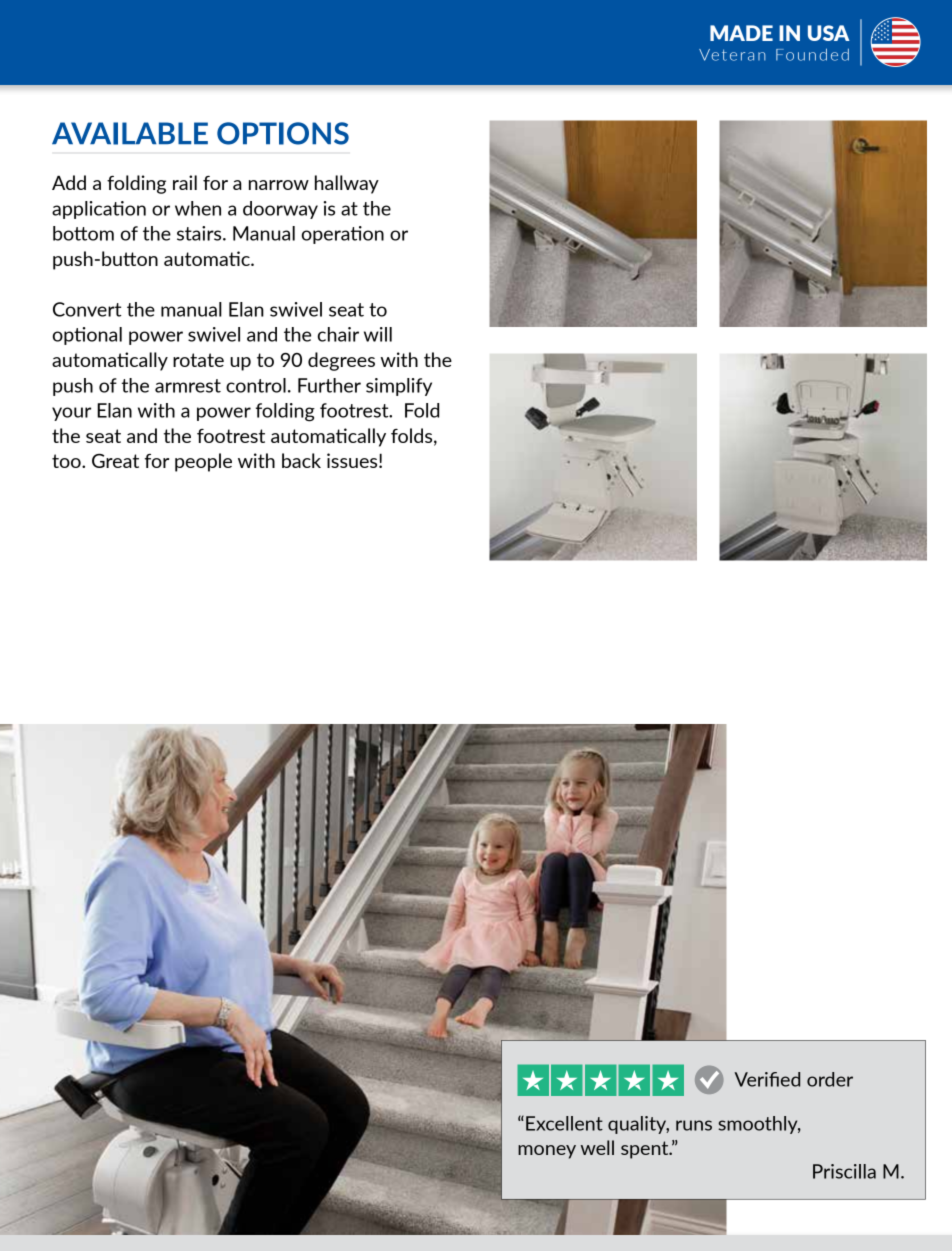 The image size is (952, 1251). Describe the element at coordinates (564, 1123) in the image. I see `Excellent` at that location.
